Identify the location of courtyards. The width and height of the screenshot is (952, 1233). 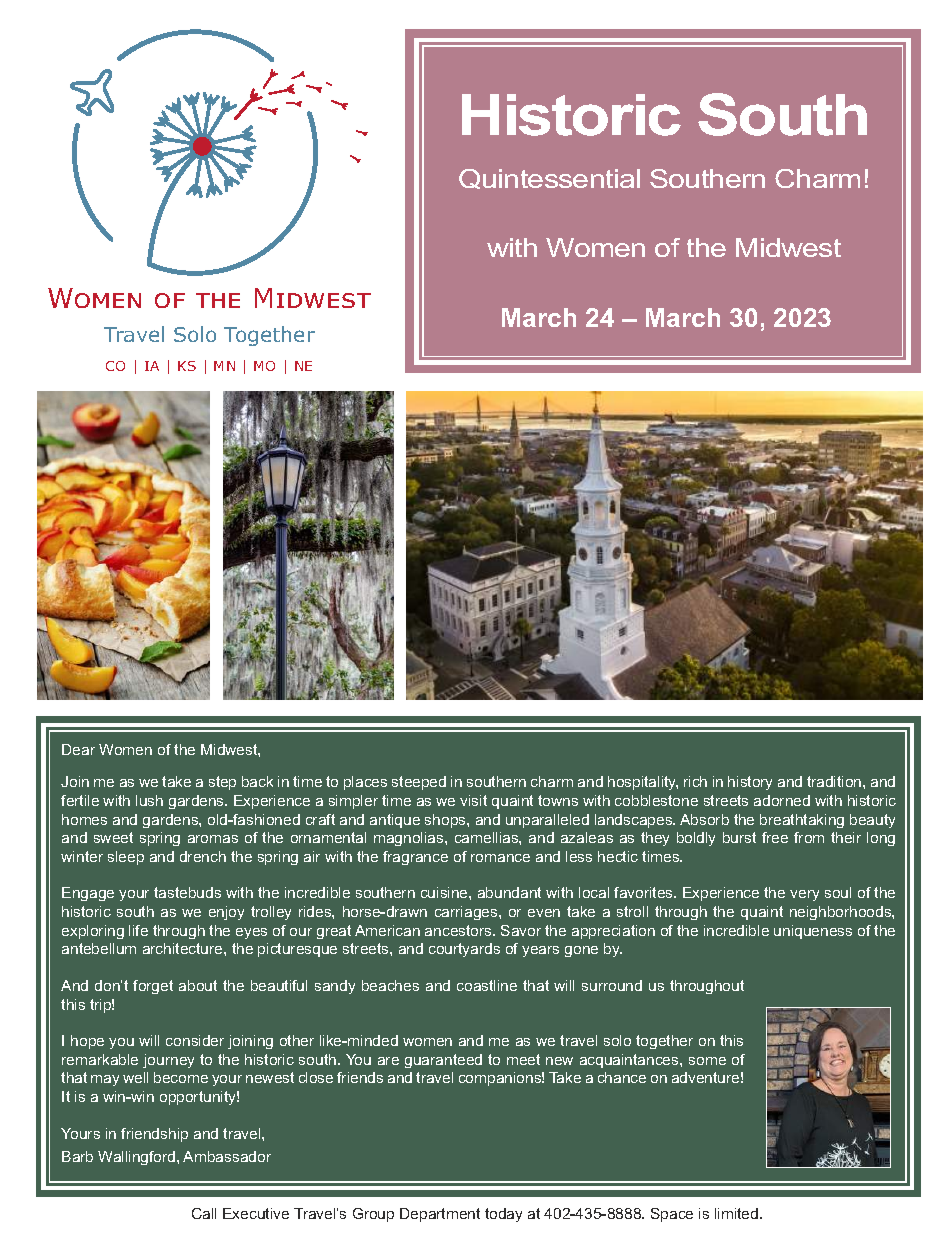
(464, 950).
